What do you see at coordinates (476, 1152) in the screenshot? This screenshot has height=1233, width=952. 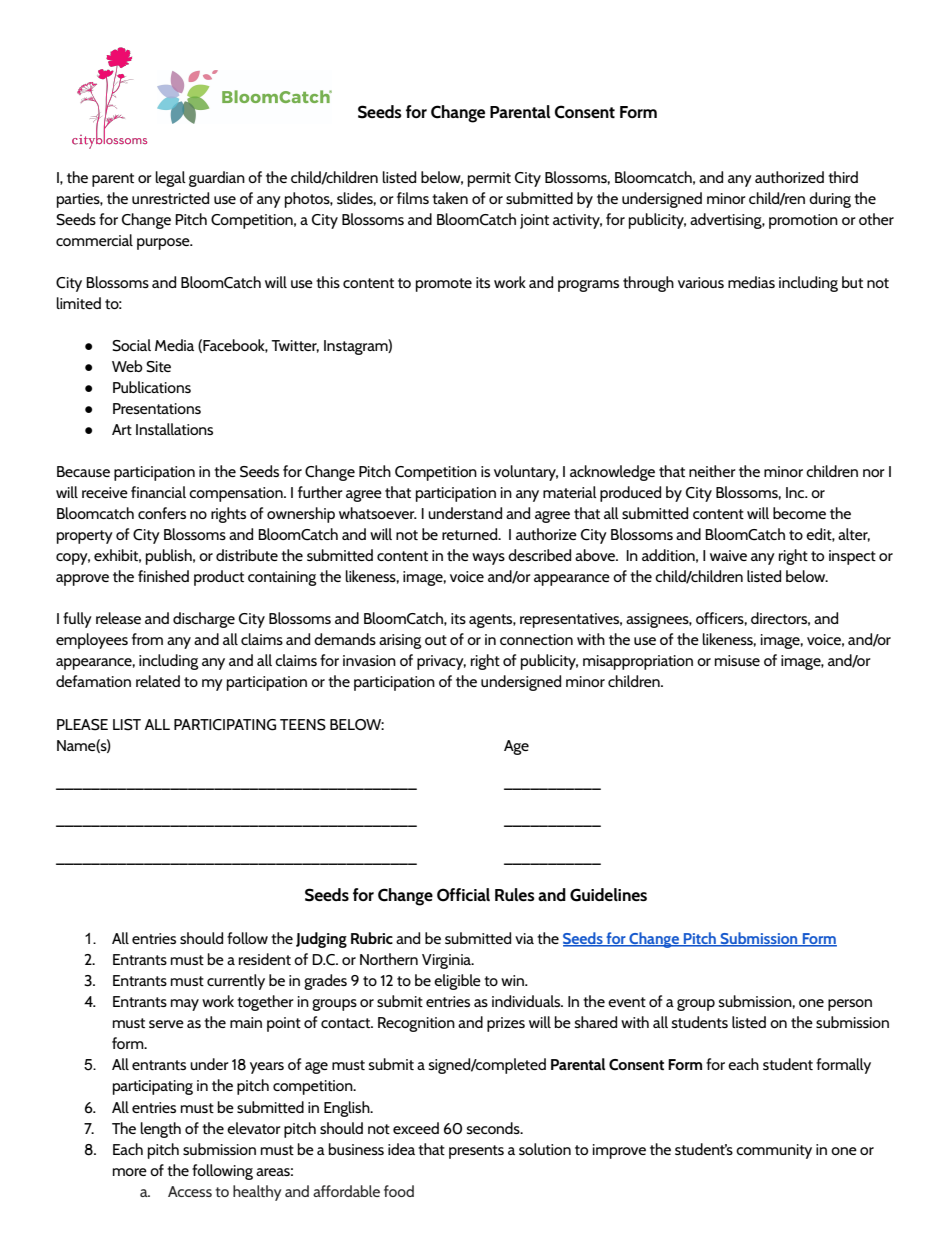 I see `presents` at bounding box center [476, 1152].
